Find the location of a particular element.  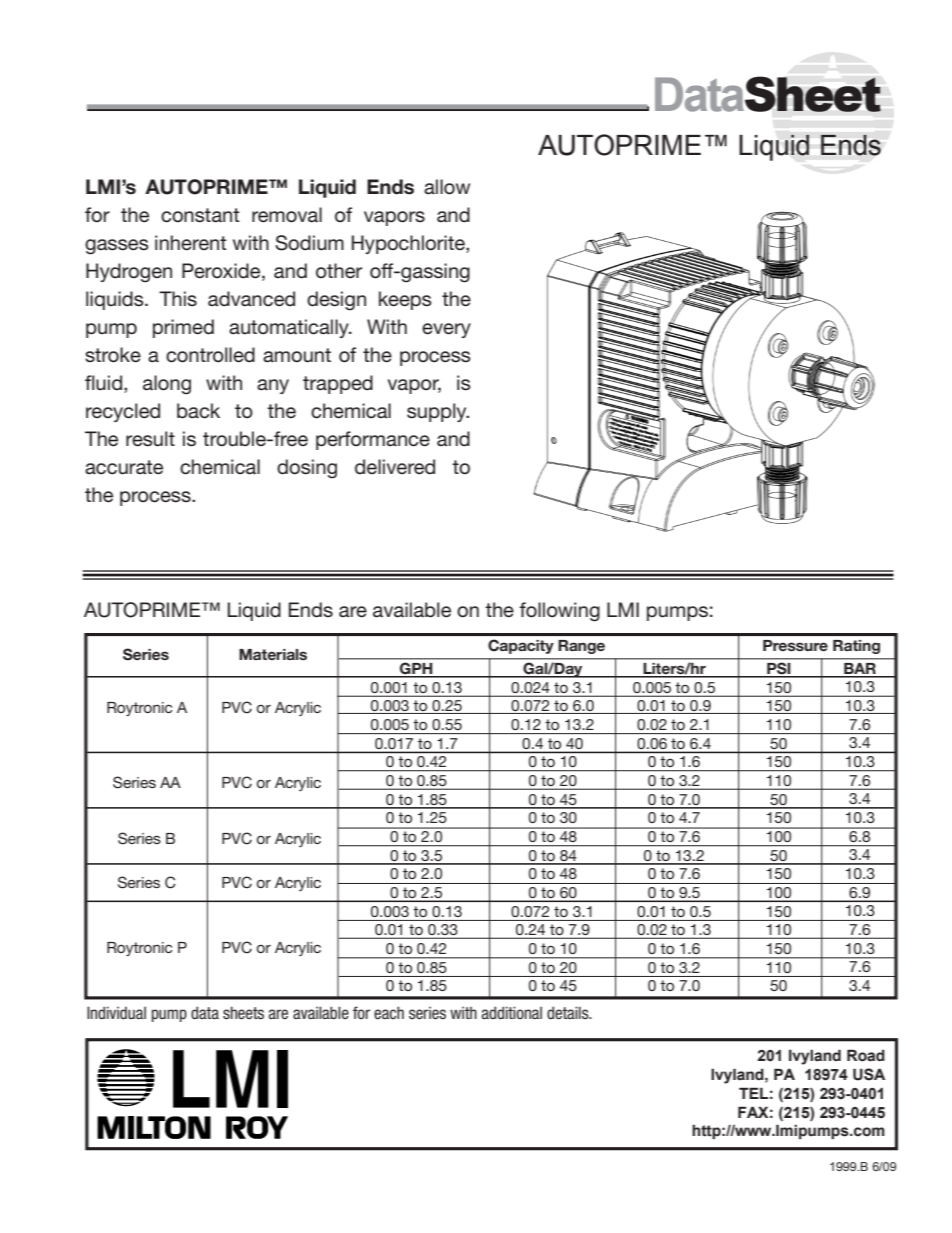

Hypochlorite is located at coordinates (409, 244).
